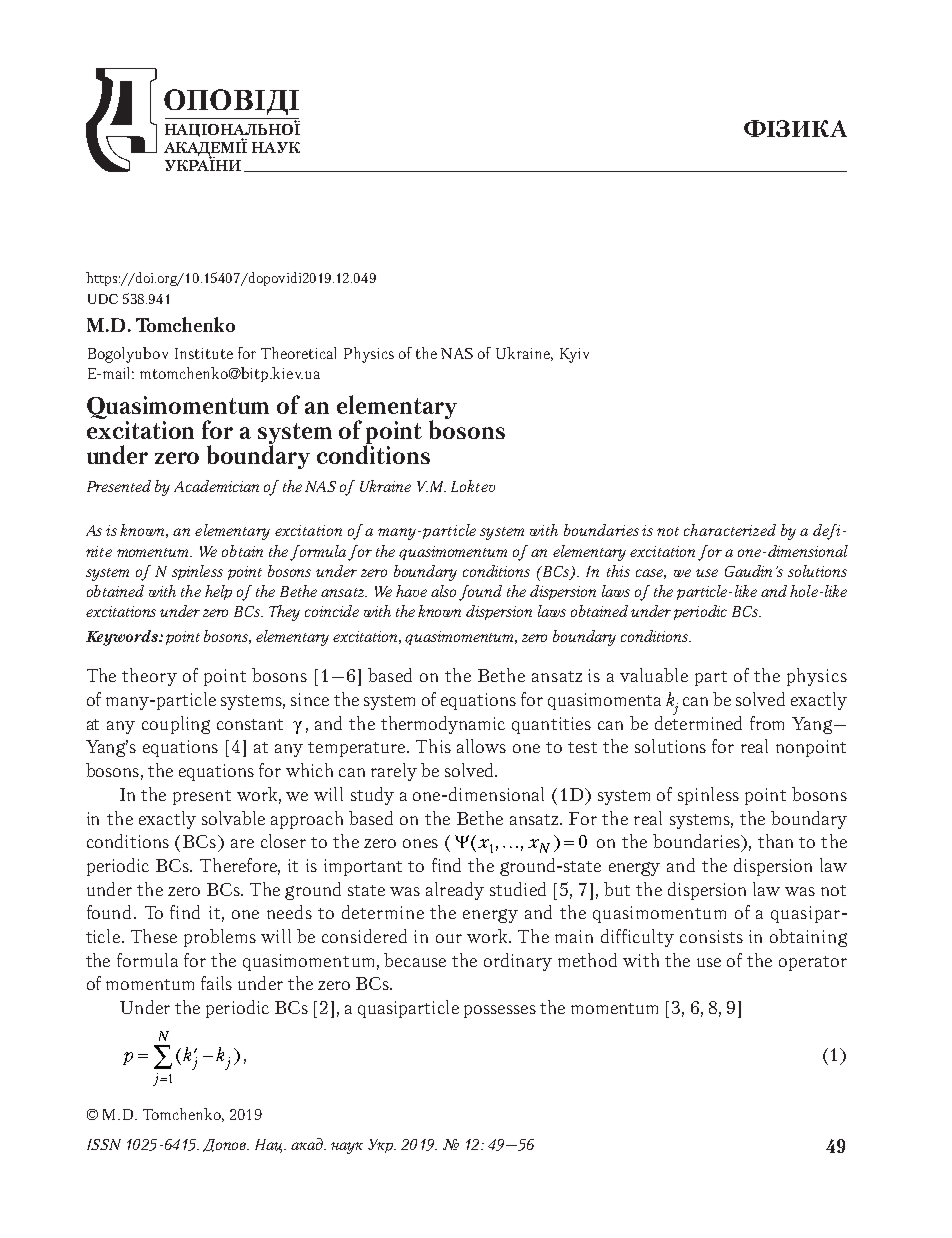 This image has width=952, height=1238. I want to click on possesses, so click(500, 1011).
